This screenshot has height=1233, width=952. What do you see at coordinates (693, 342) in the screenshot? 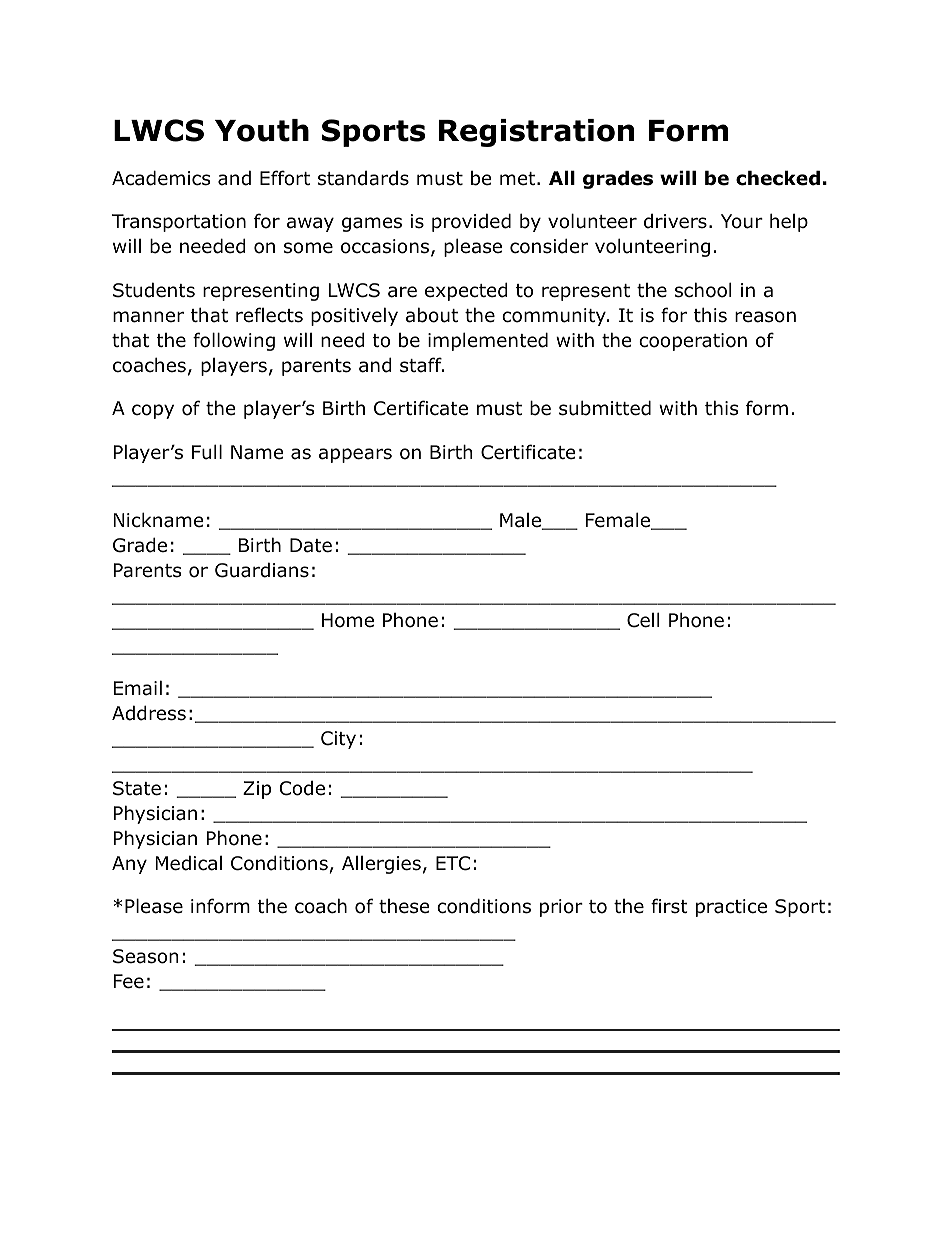
I see `cooperation` at bounding box center [693, 342].
